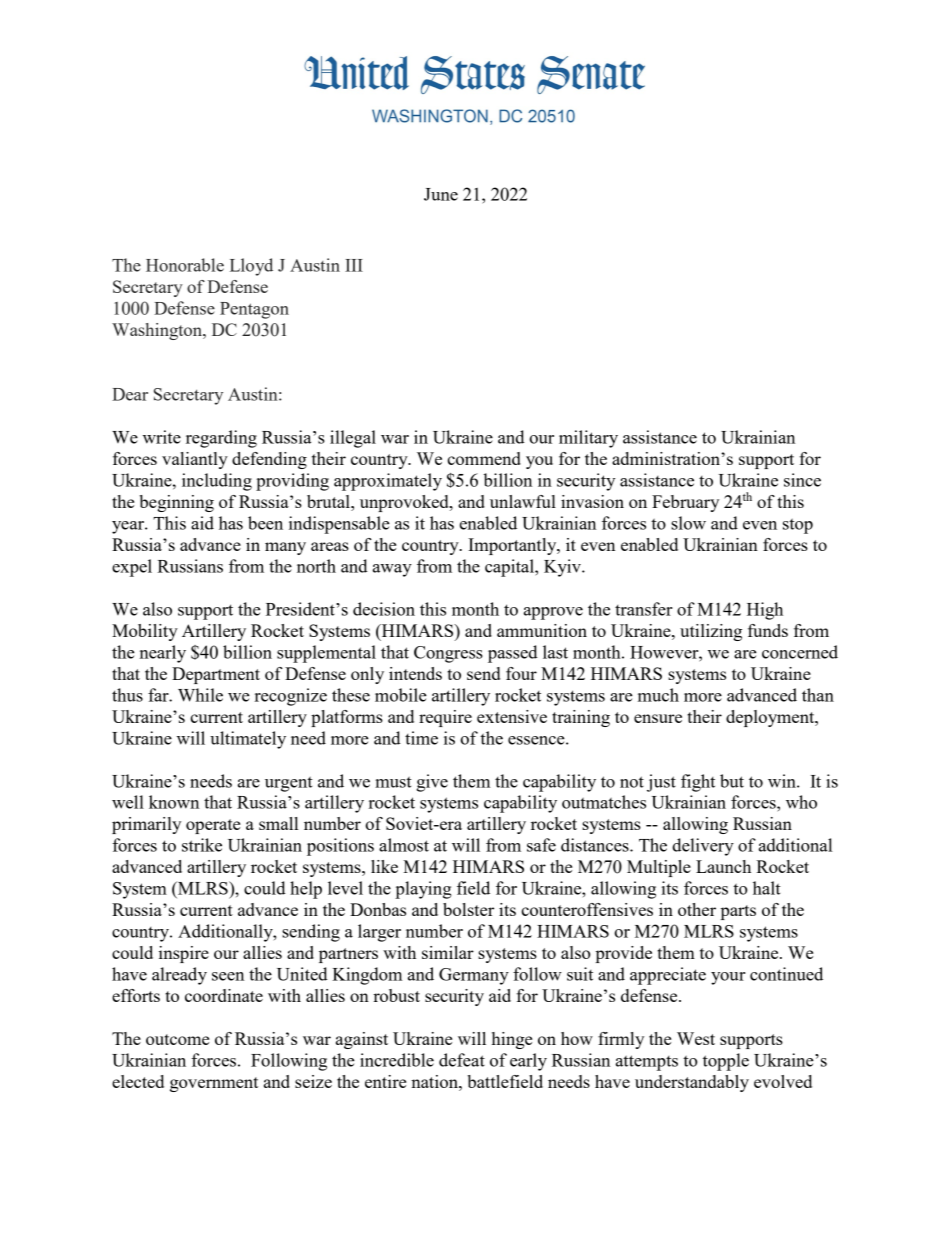 The image size is (952, 1233). I want to click on government, so click(214, 1084).
